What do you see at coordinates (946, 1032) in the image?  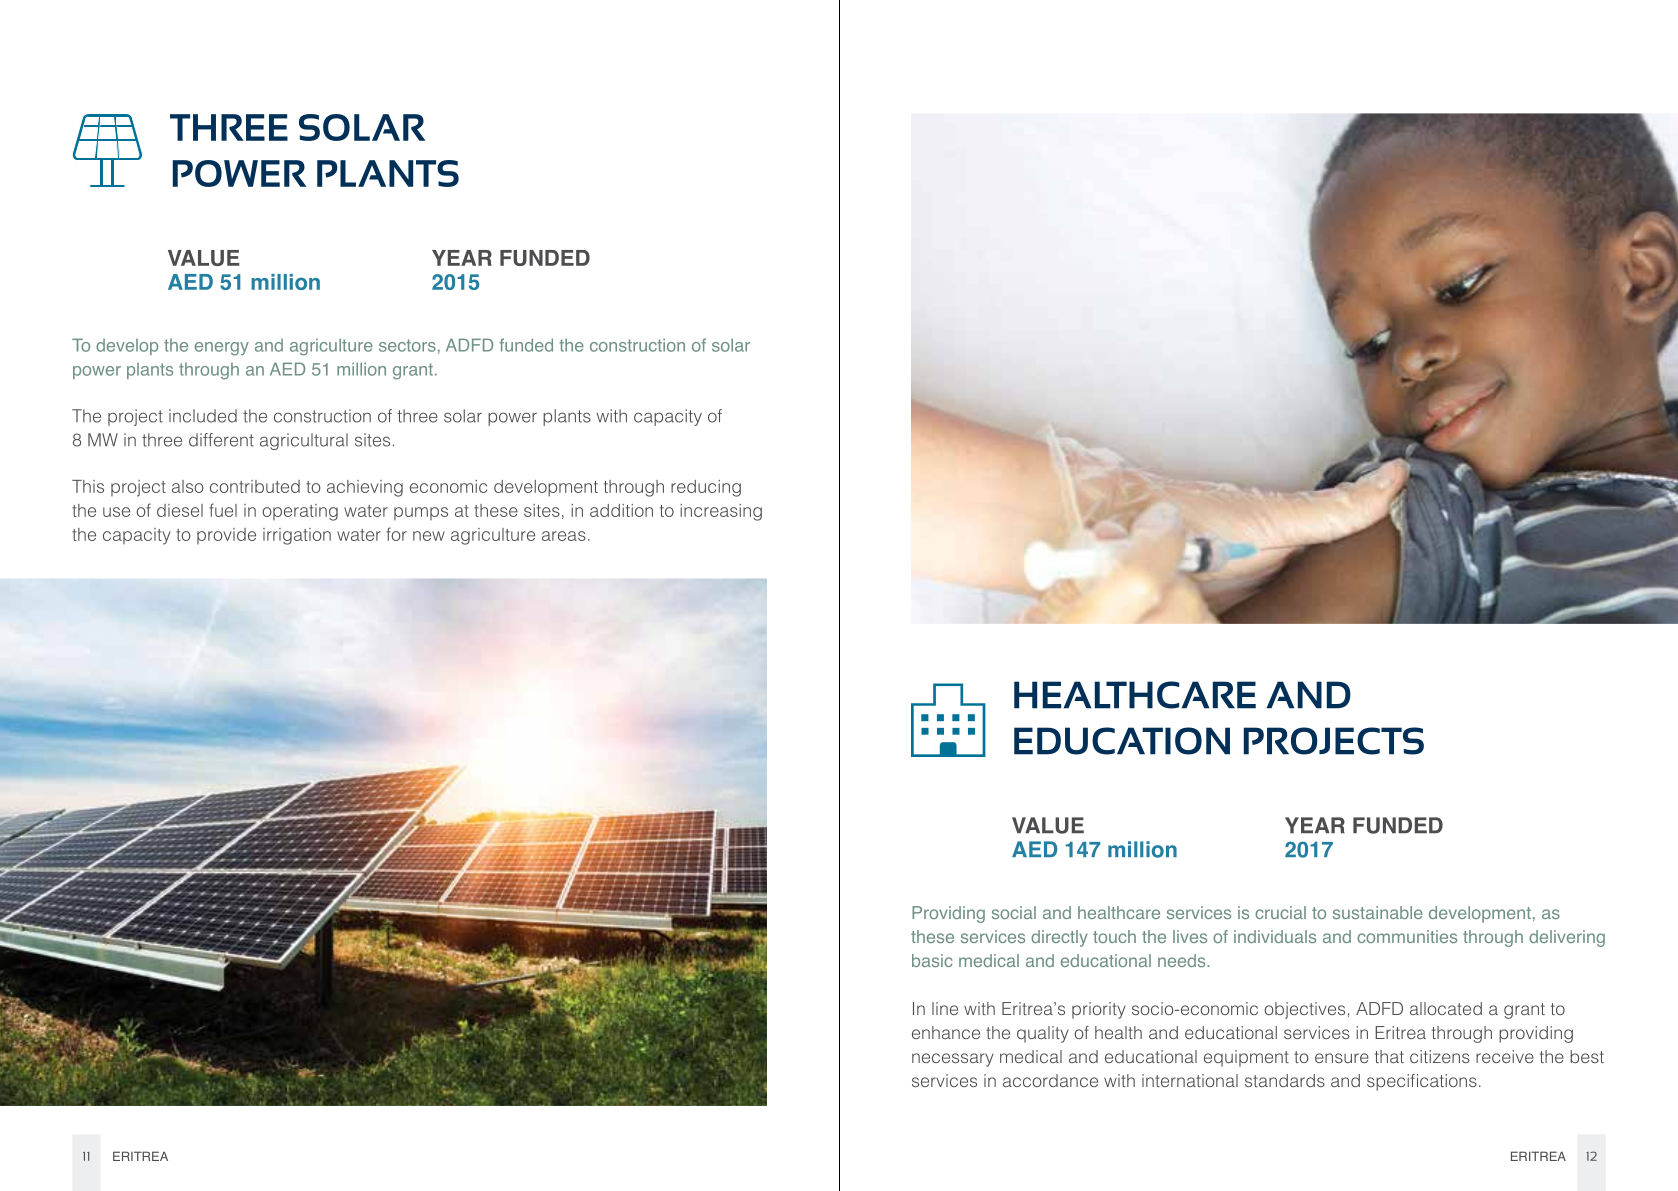 I see `enhance` at bounding box center [946, 1032].
